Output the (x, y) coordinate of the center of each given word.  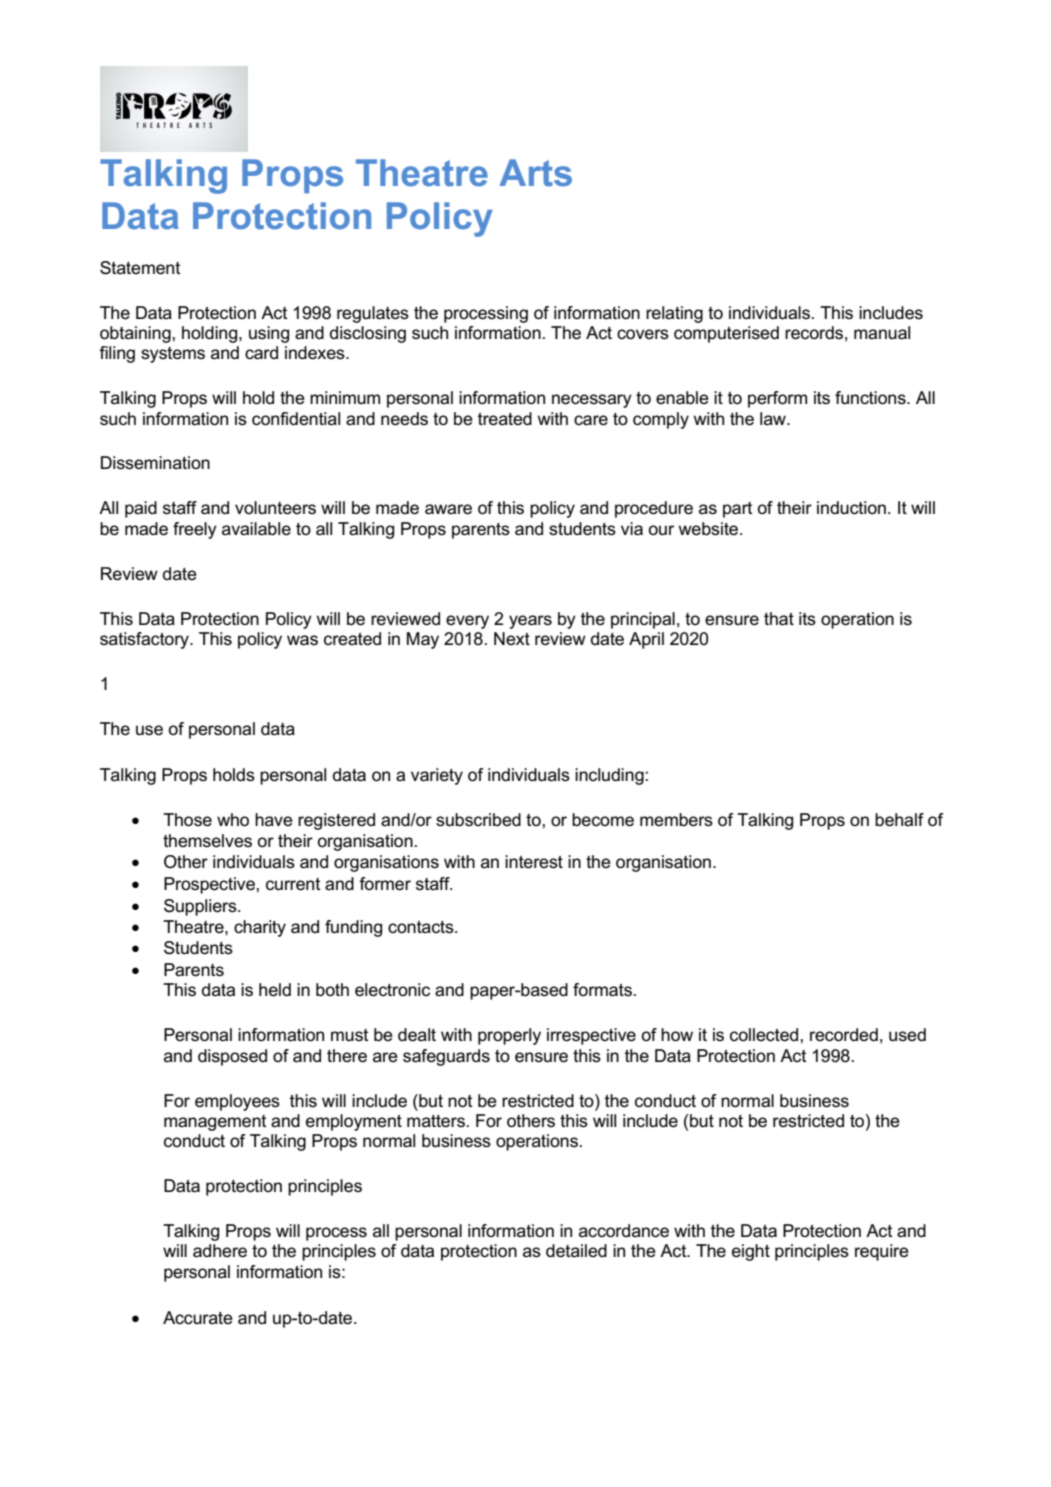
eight (751, 1252)
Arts (535, 173)
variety (437, 776)
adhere (220, 1251)
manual (882, 333)
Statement (140, 268)
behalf (899, 820)
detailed (576, 1251)
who (233, 820)
